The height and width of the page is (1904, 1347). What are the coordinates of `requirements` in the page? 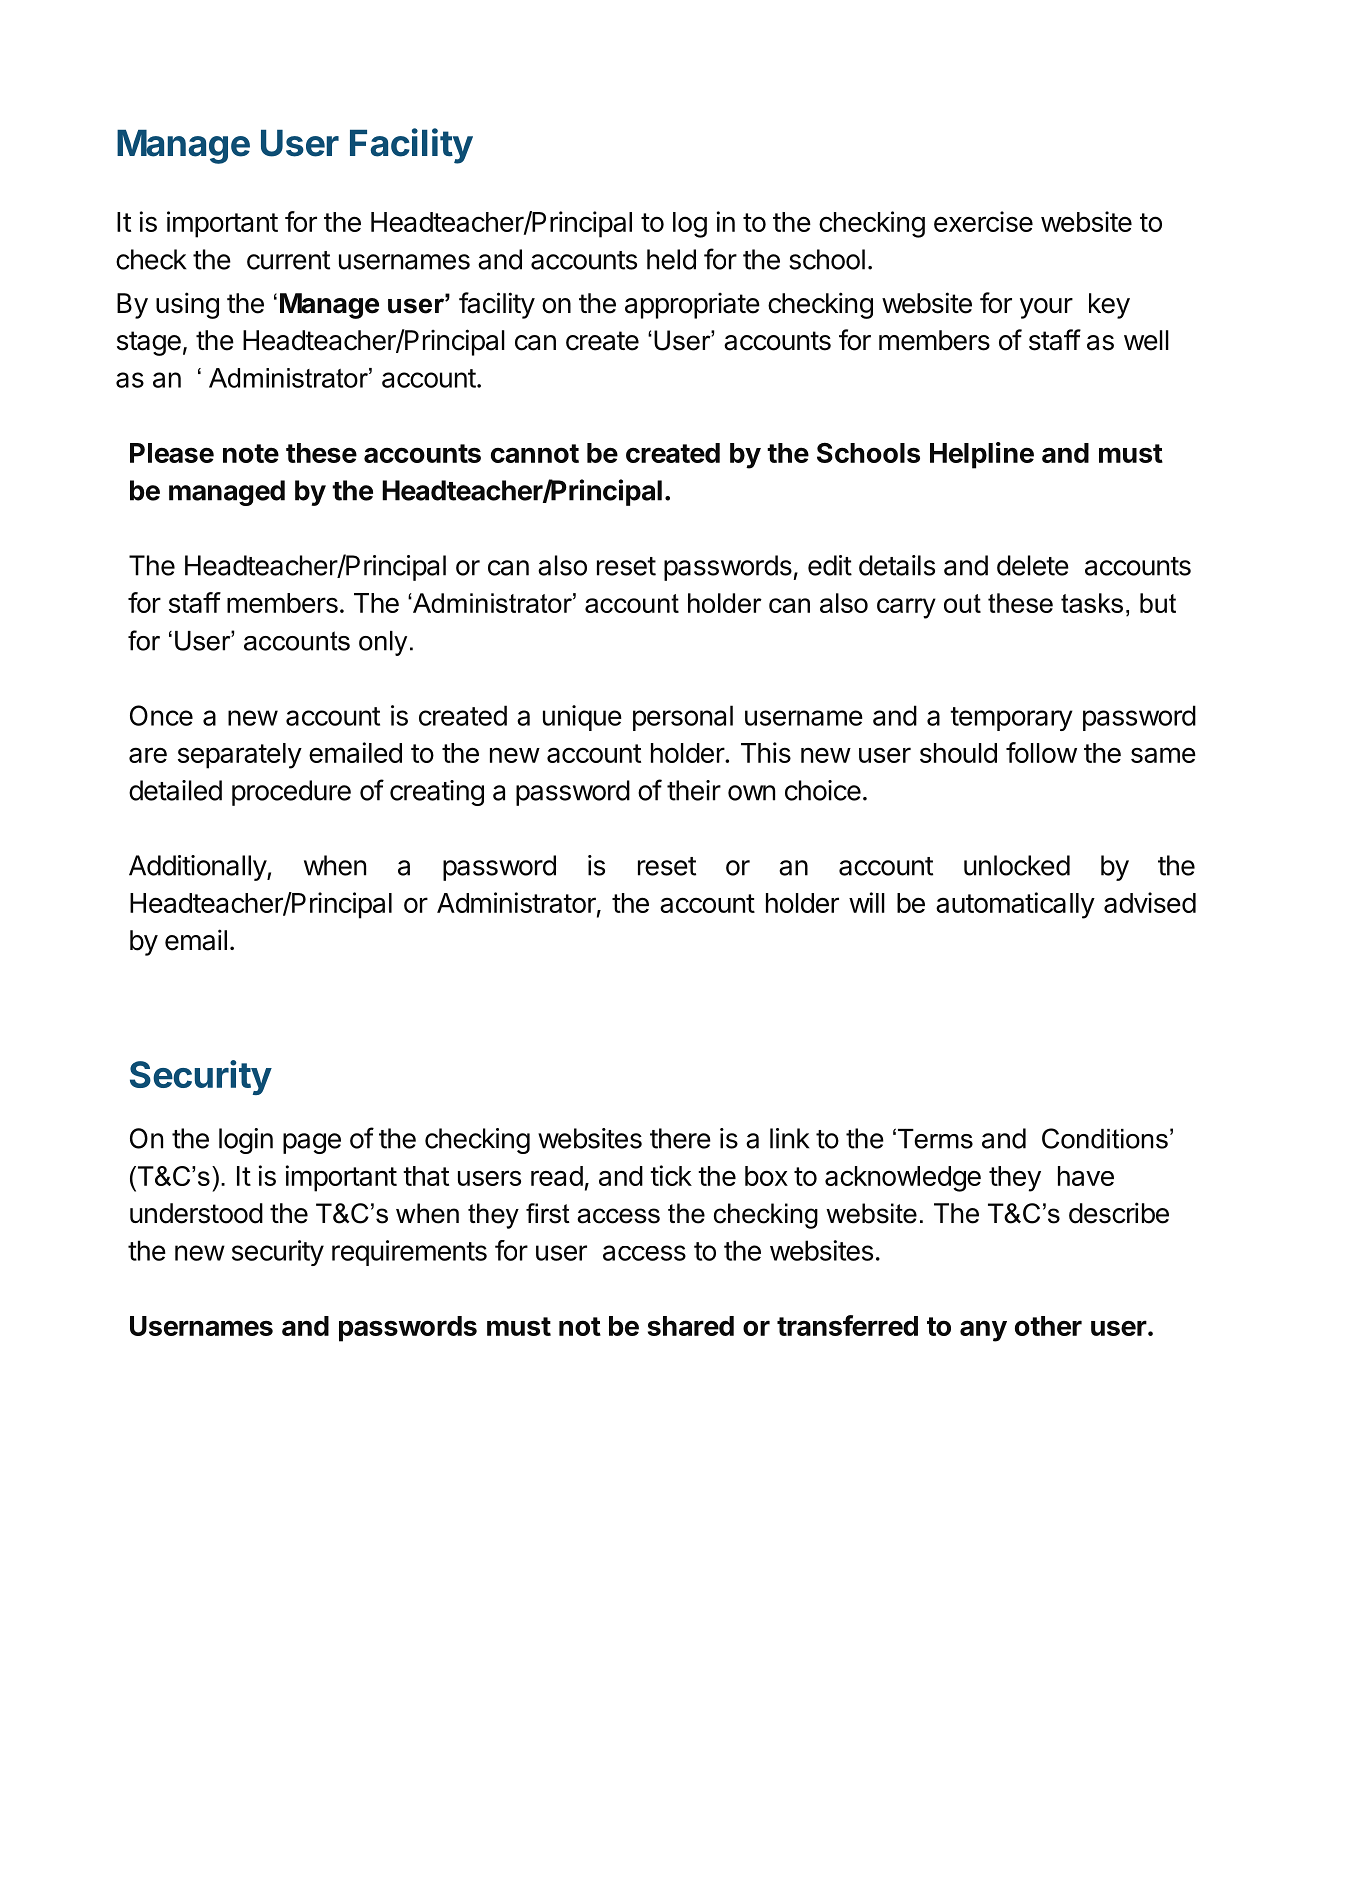 It's located at (409, 1253).
